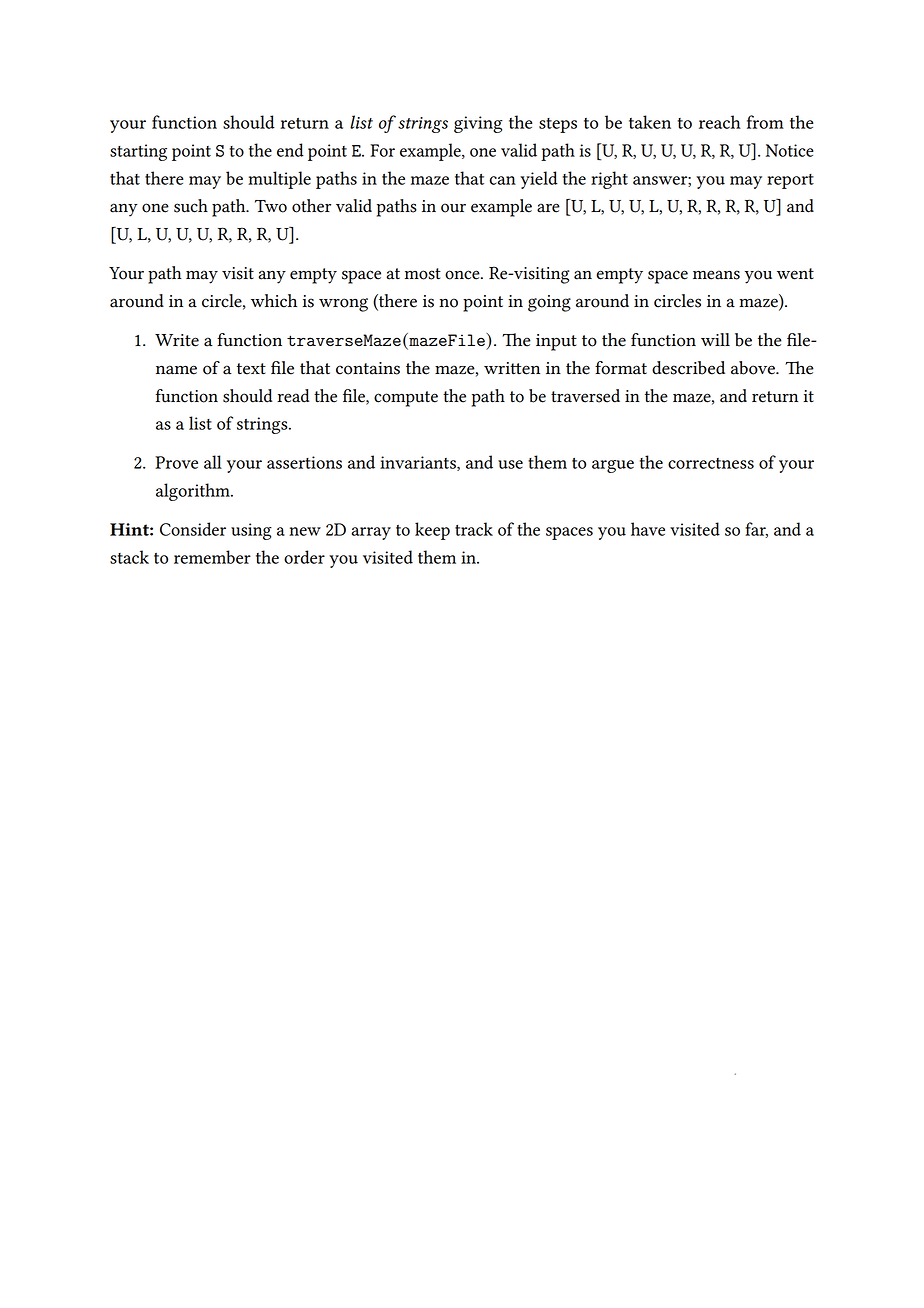  Describe the element at coordinates (688, 368) in the screenshot. I see `described` at that location.
